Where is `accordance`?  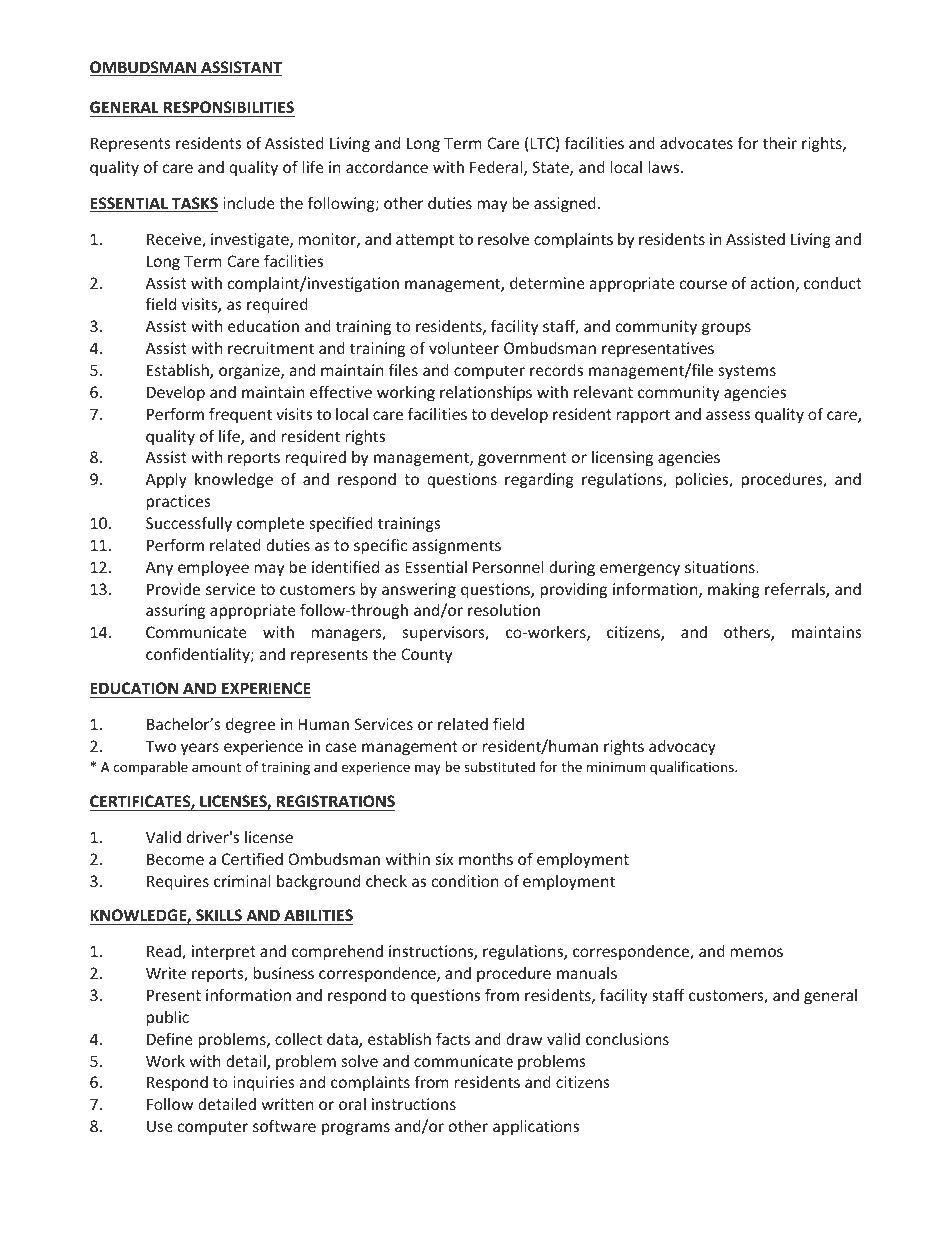 accordance is located at coordinates (387, 167).
